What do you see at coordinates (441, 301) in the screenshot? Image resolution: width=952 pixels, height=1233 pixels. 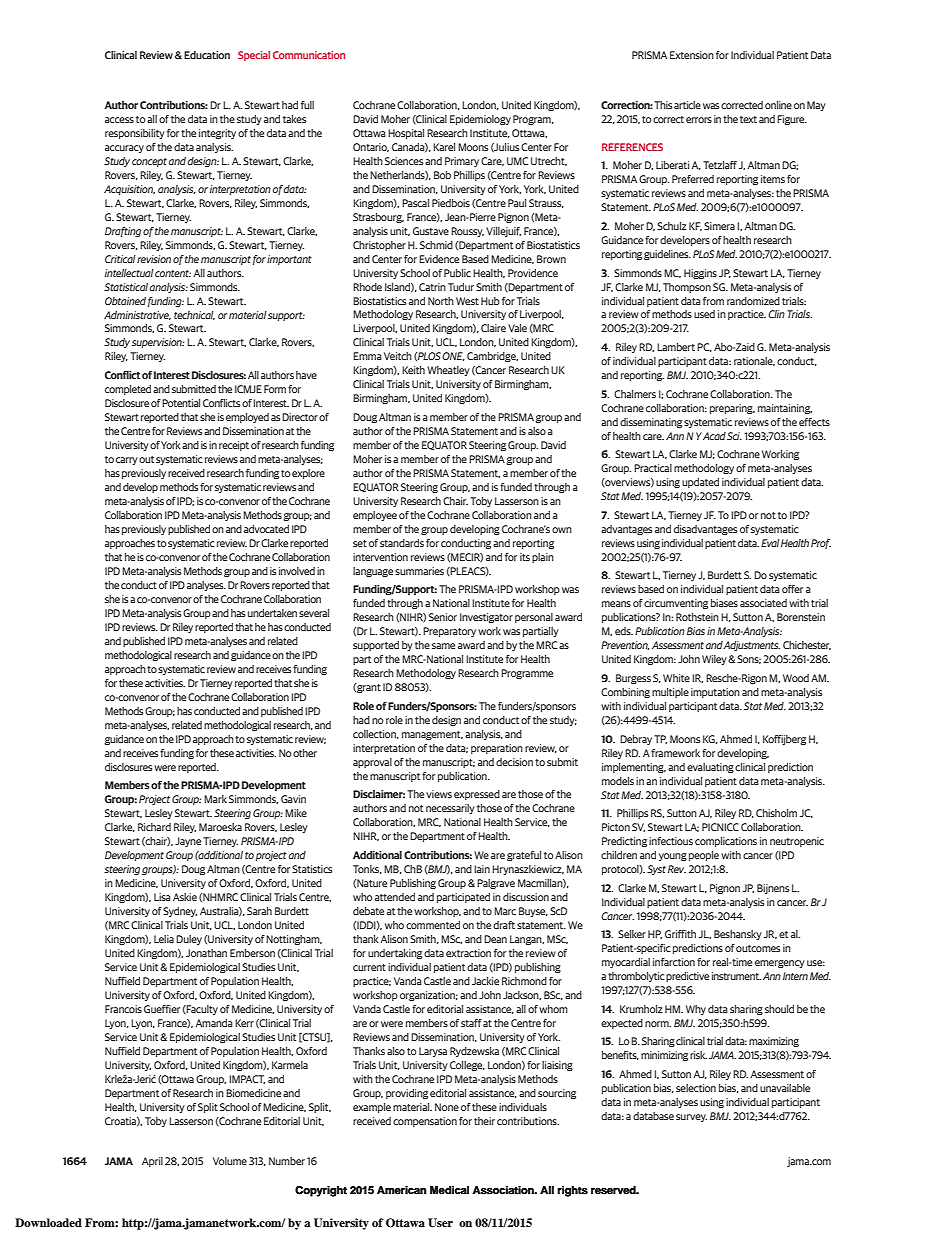 I see `North` at bounding box center [441, 301].
